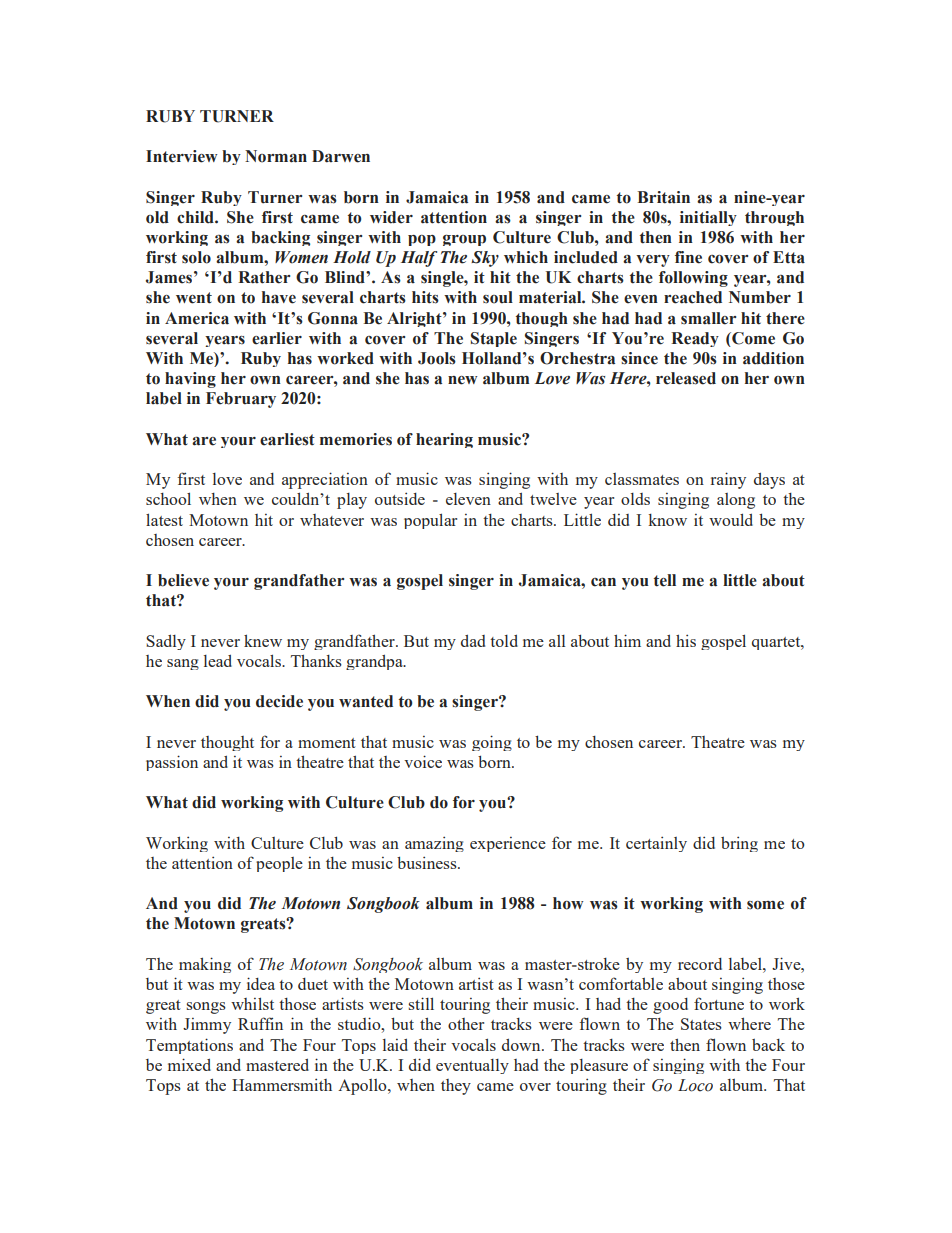 Image resolution: width=952 pixels, height=1233 pixels. Describe the element at coordinates (263, 640) in the document. I see `knew` at that location.
